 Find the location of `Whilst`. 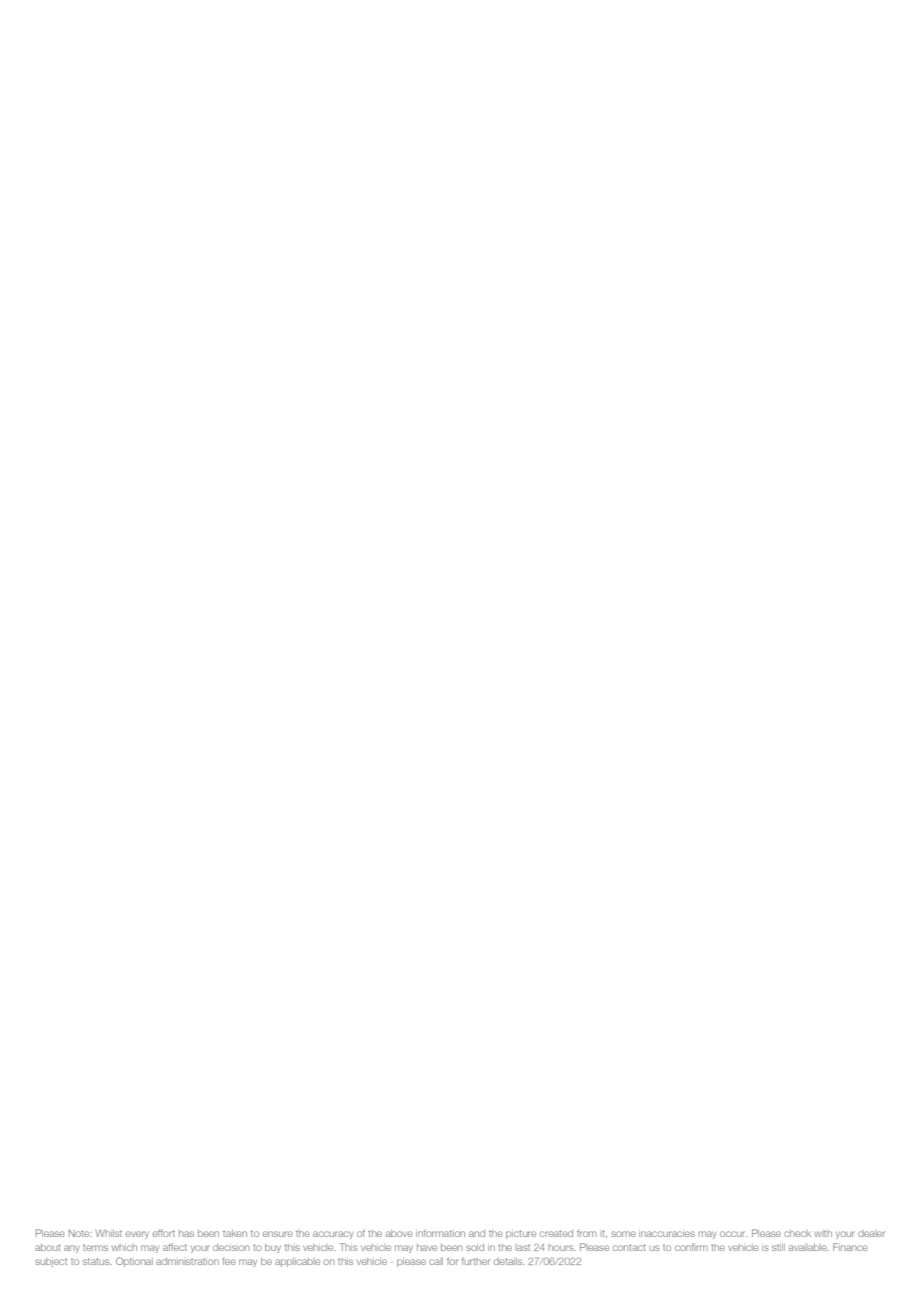

Whilst is located at coordinates (108, 1233).
